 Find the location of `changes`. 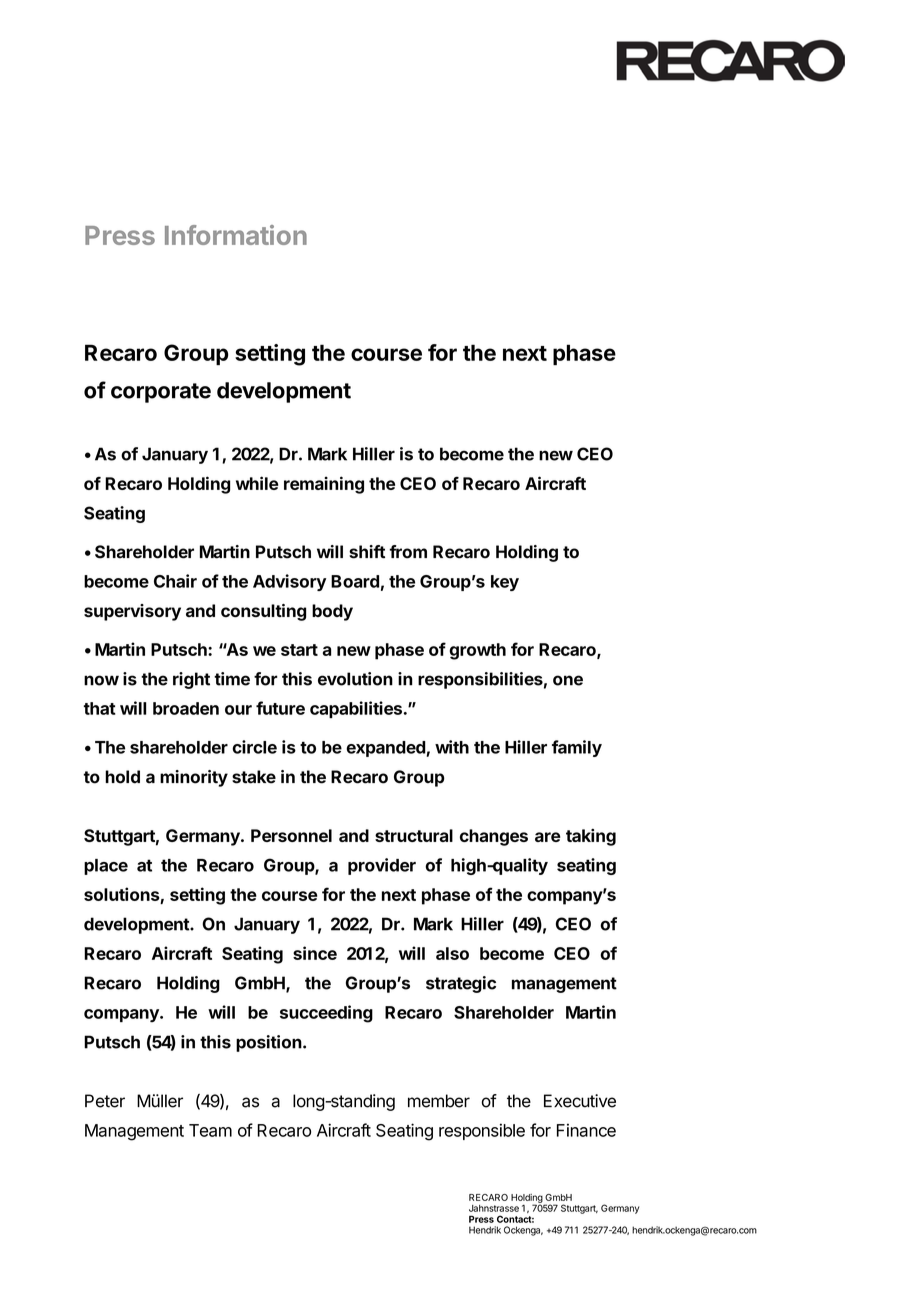

changes is located at coordinates (494, 837).
